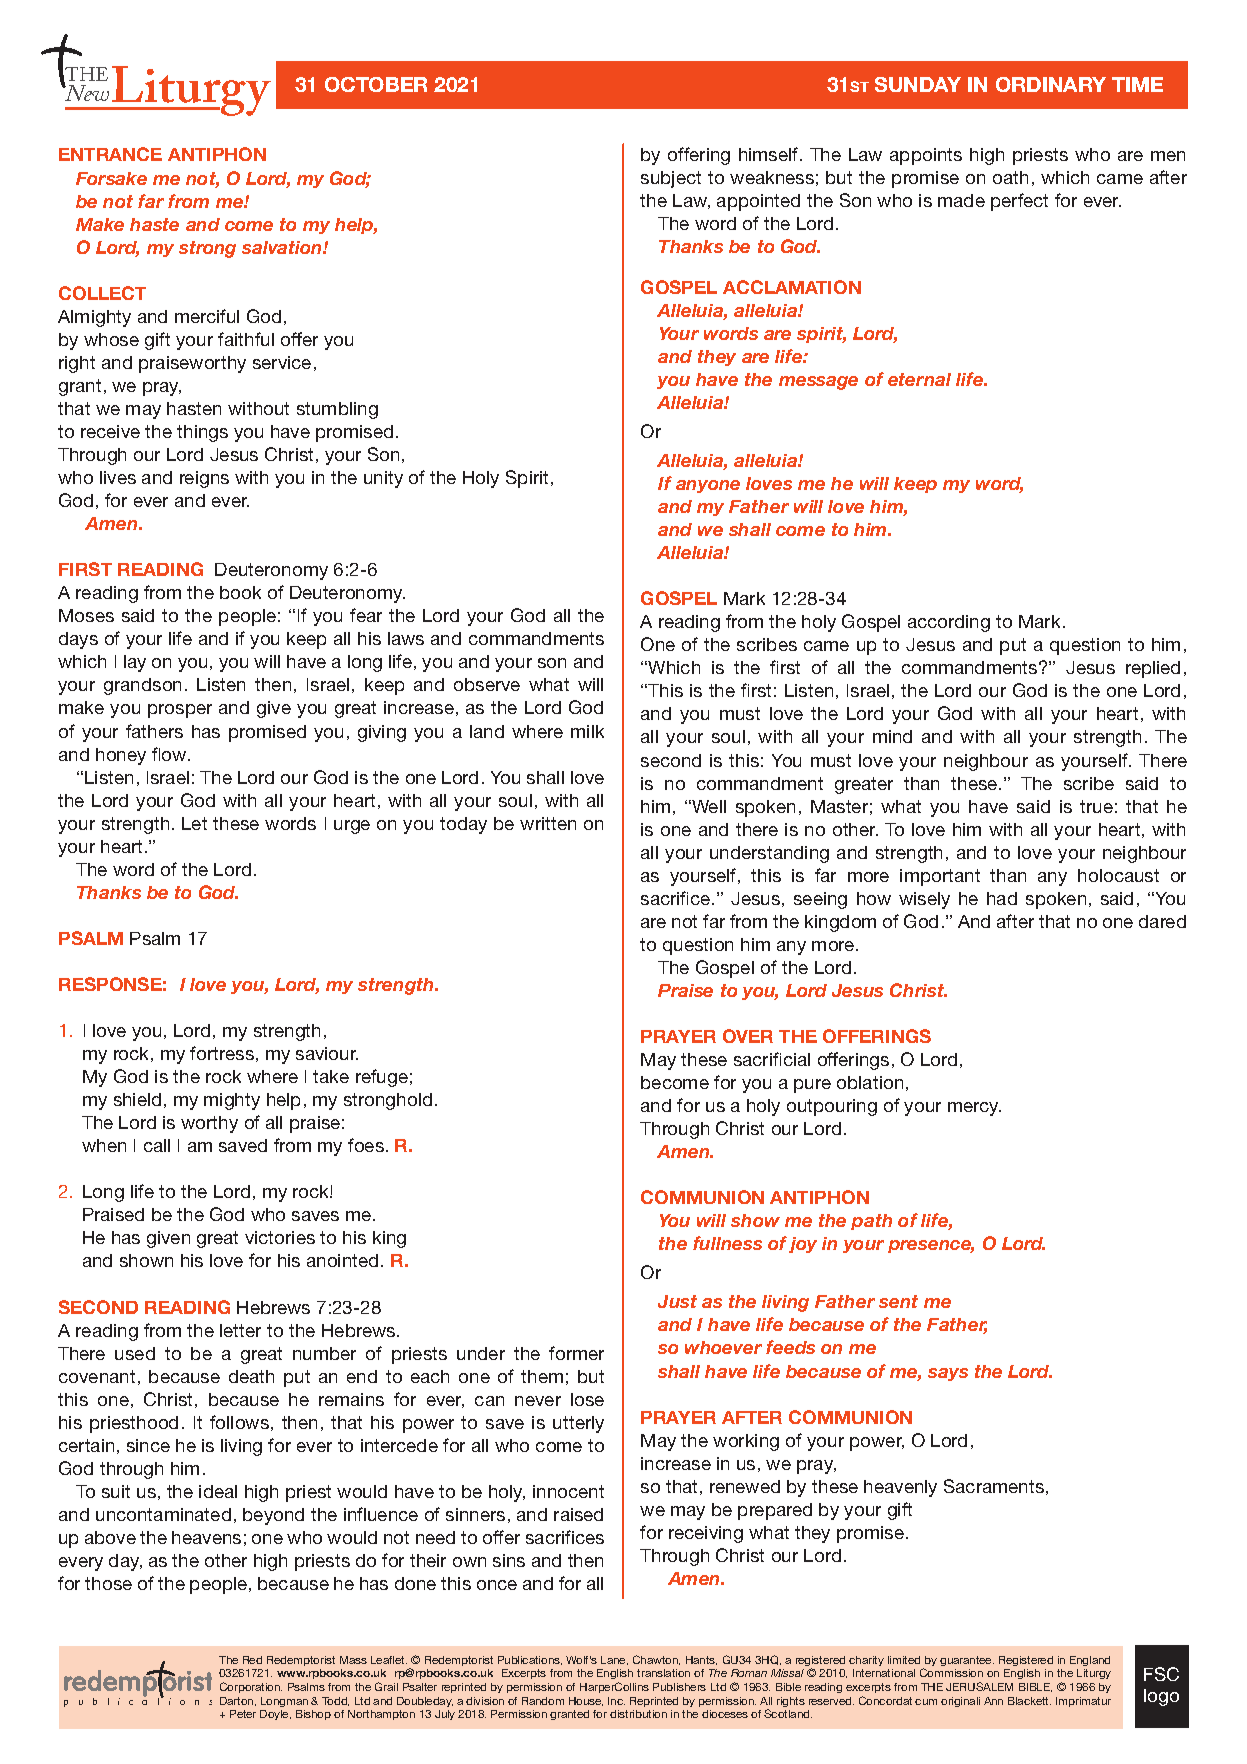  I want to click on call, so click(157, 1145).
